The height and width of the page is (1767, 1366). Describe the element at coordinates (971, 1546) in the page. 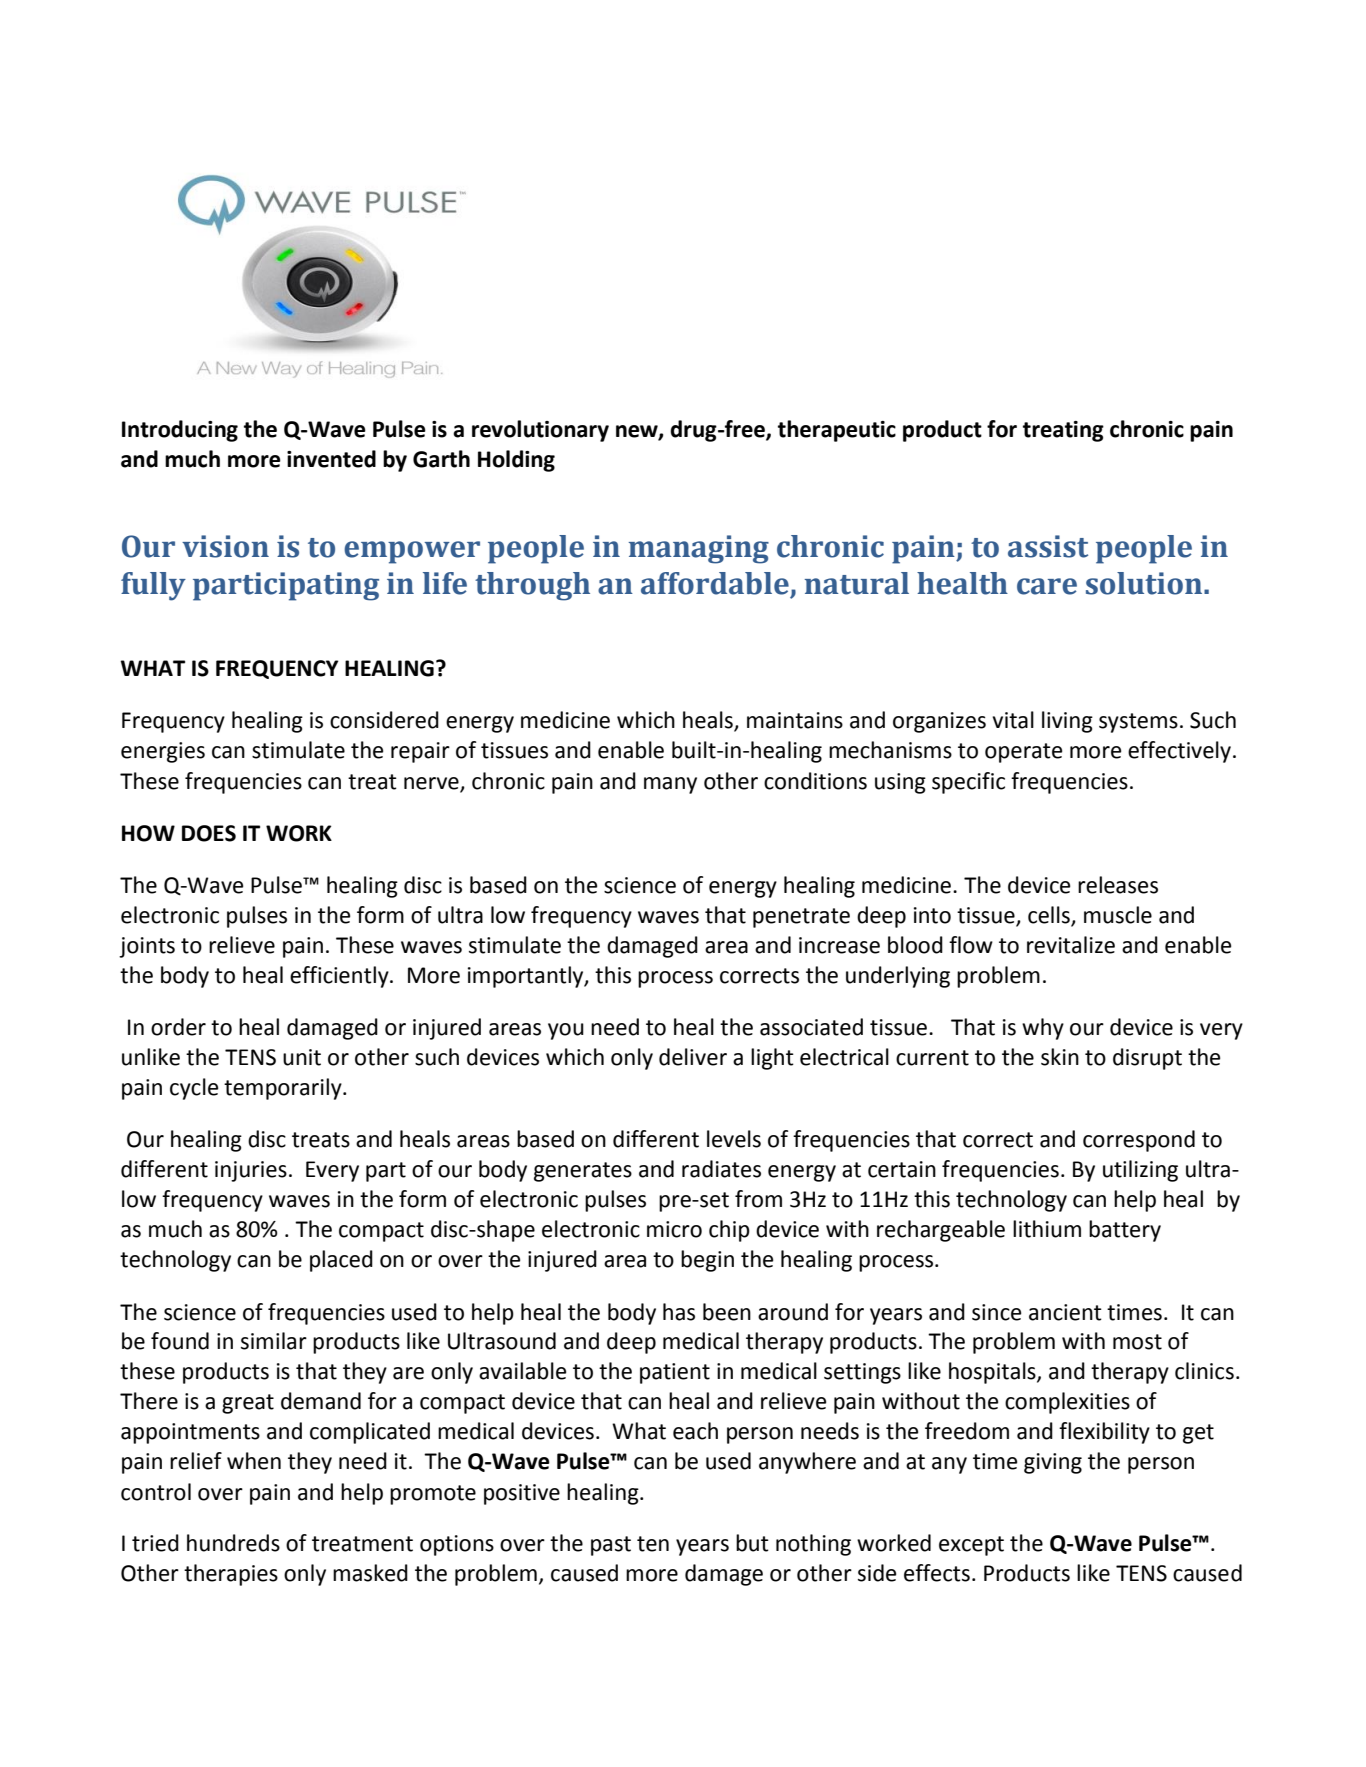

I see `except` at that location.
